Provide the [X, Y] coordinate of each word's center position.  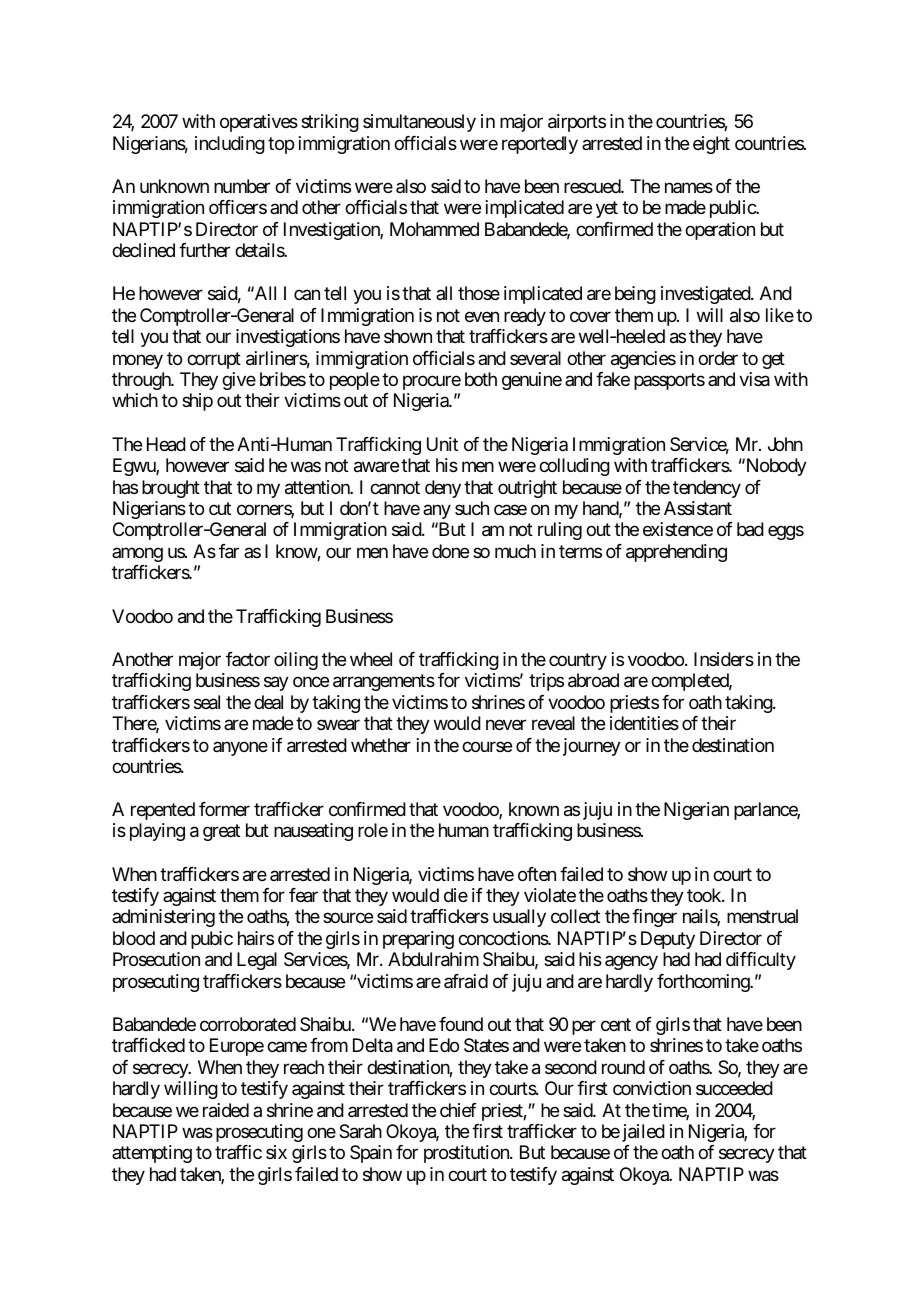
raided [226, 1110]
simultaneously [419, 123]
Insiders [724, 659]
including [230, 145]
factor [248, 659]
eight [711, 145]
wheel [371, 659]
